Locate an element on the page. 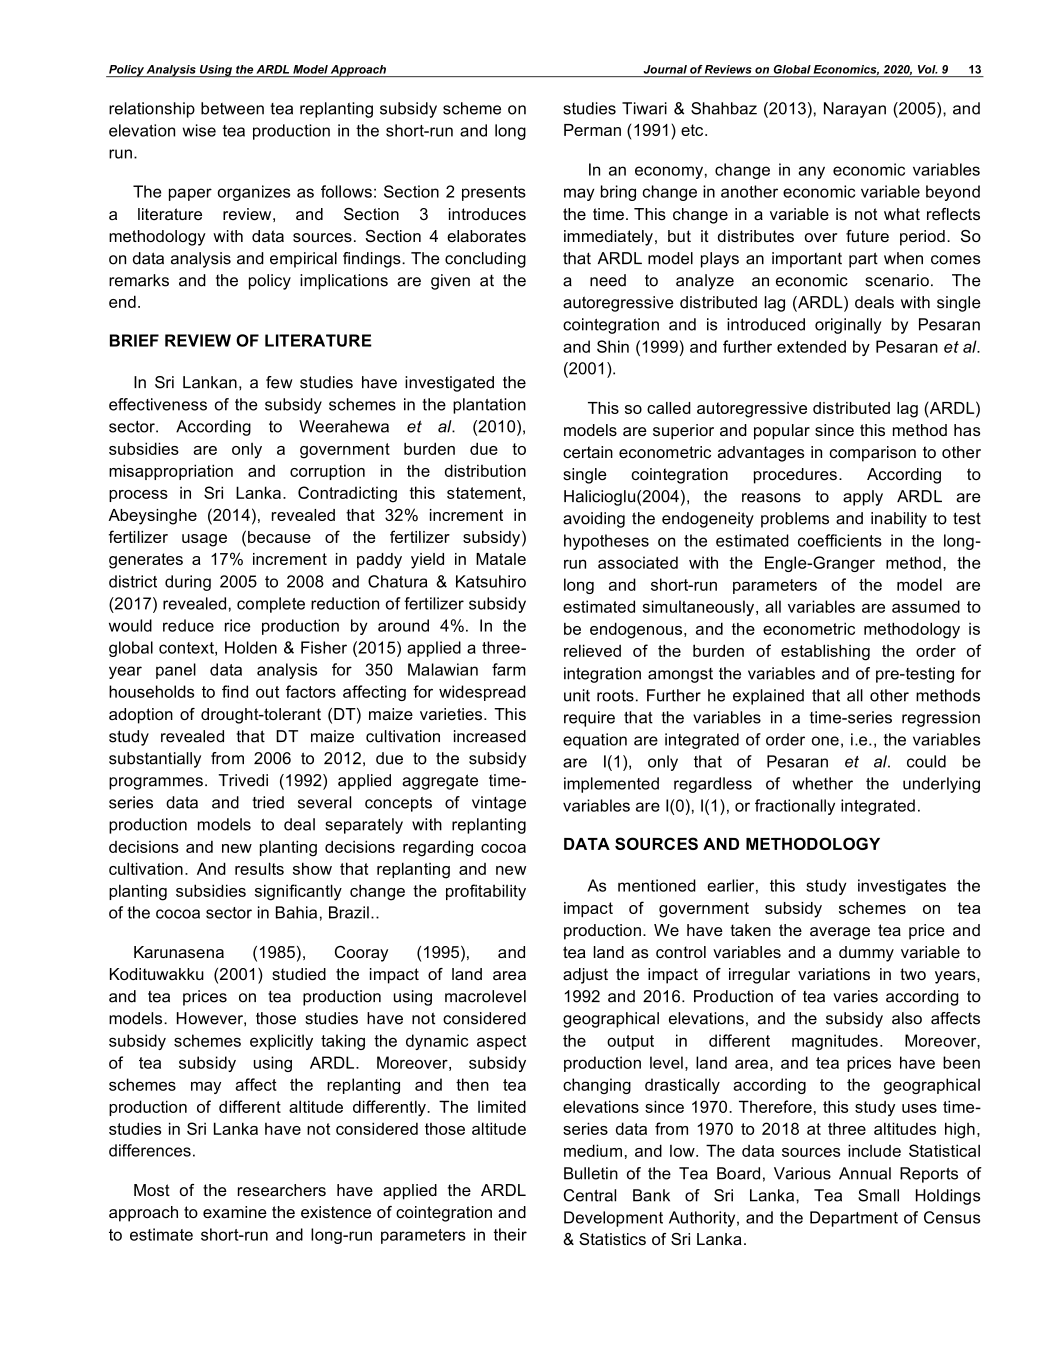 Image resolution: width=1041 pixels, height=1347 pixels. between is located at coordinates (232, 108).
